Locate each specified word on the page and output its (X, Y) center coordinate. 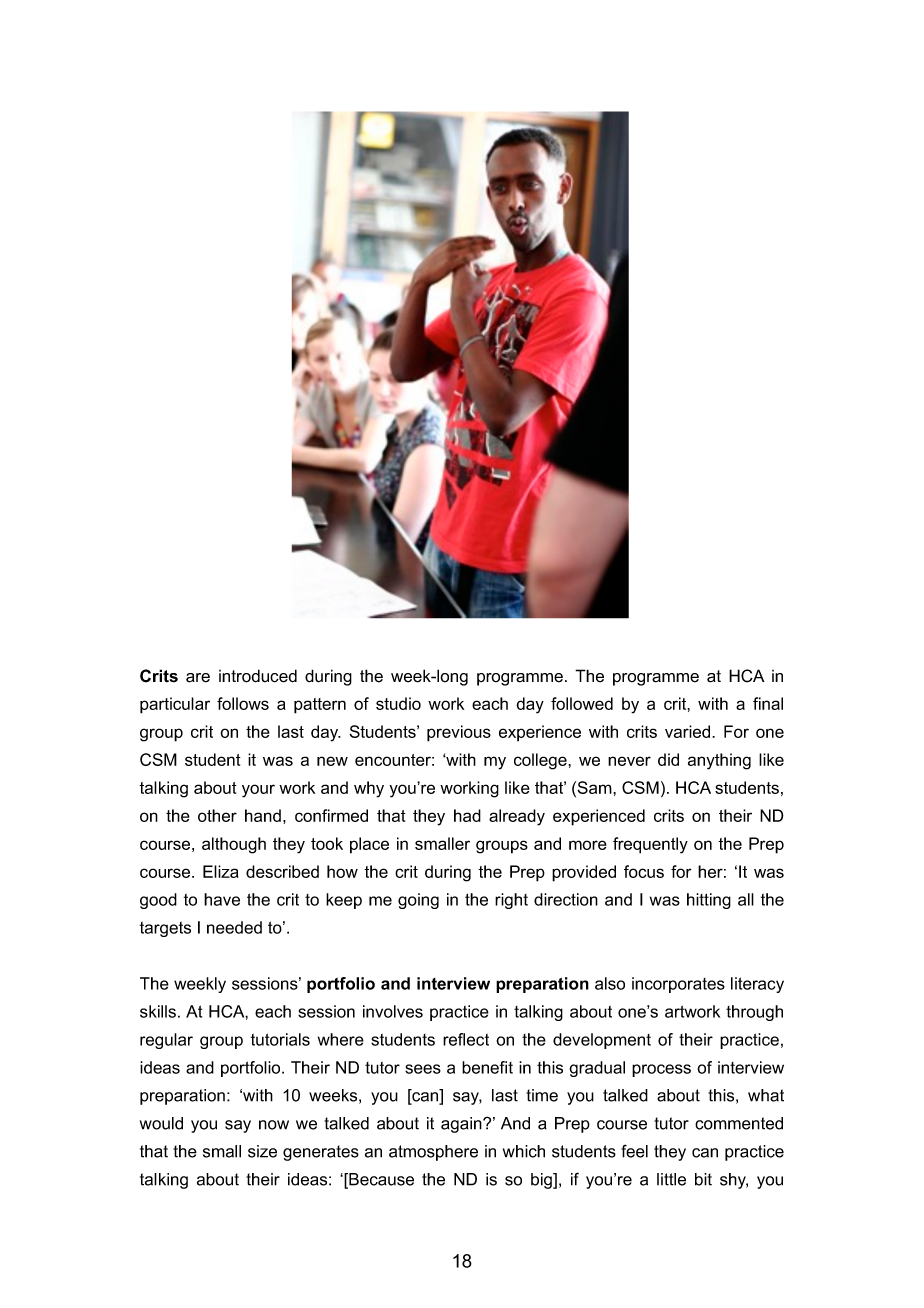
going (418, 901)
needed (234, 927)
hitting (709, 901)
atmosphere (433, 1153)
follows (243, 703)
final (768, 703)
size (262, 1151)
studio (398, 703)
